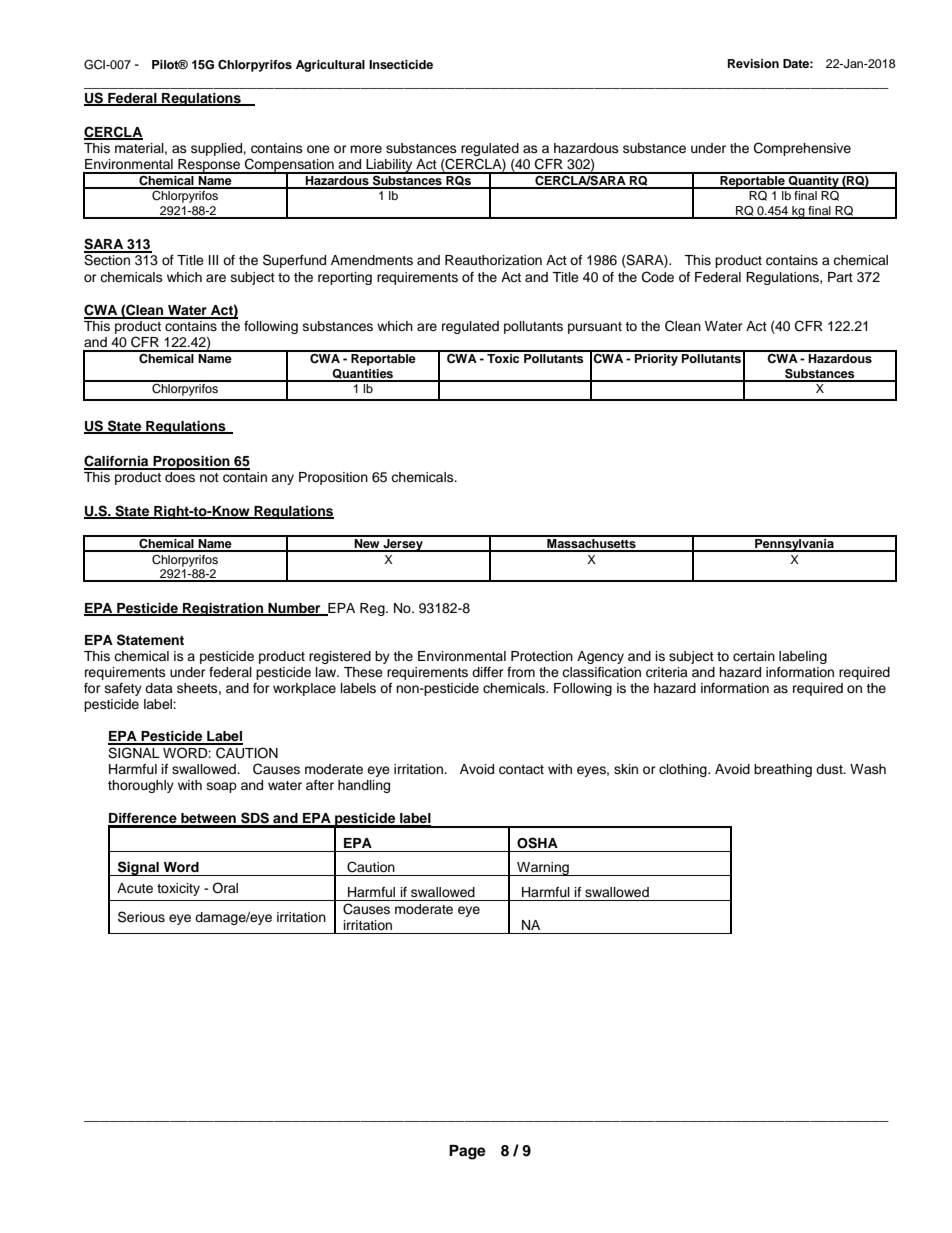 This document has width=952, height=1233. What do you see at coordinates (840, 277) in the document?
I see `Part` at bounding box center [840, 277].
